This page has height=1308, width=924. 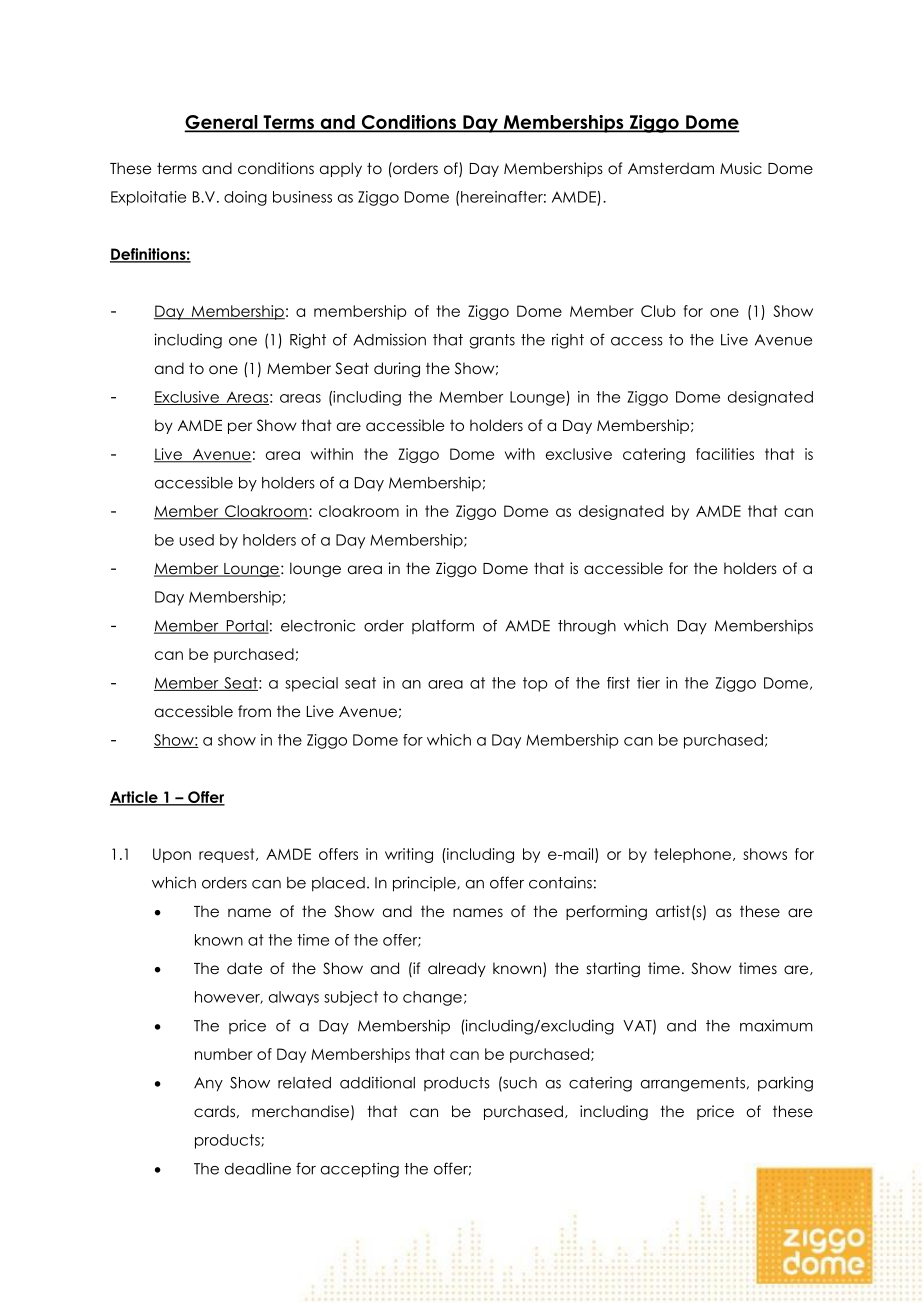 What do you see at coordinates (246, 627) in the page?
I see `Portal` at bounding box center [246, 627].
